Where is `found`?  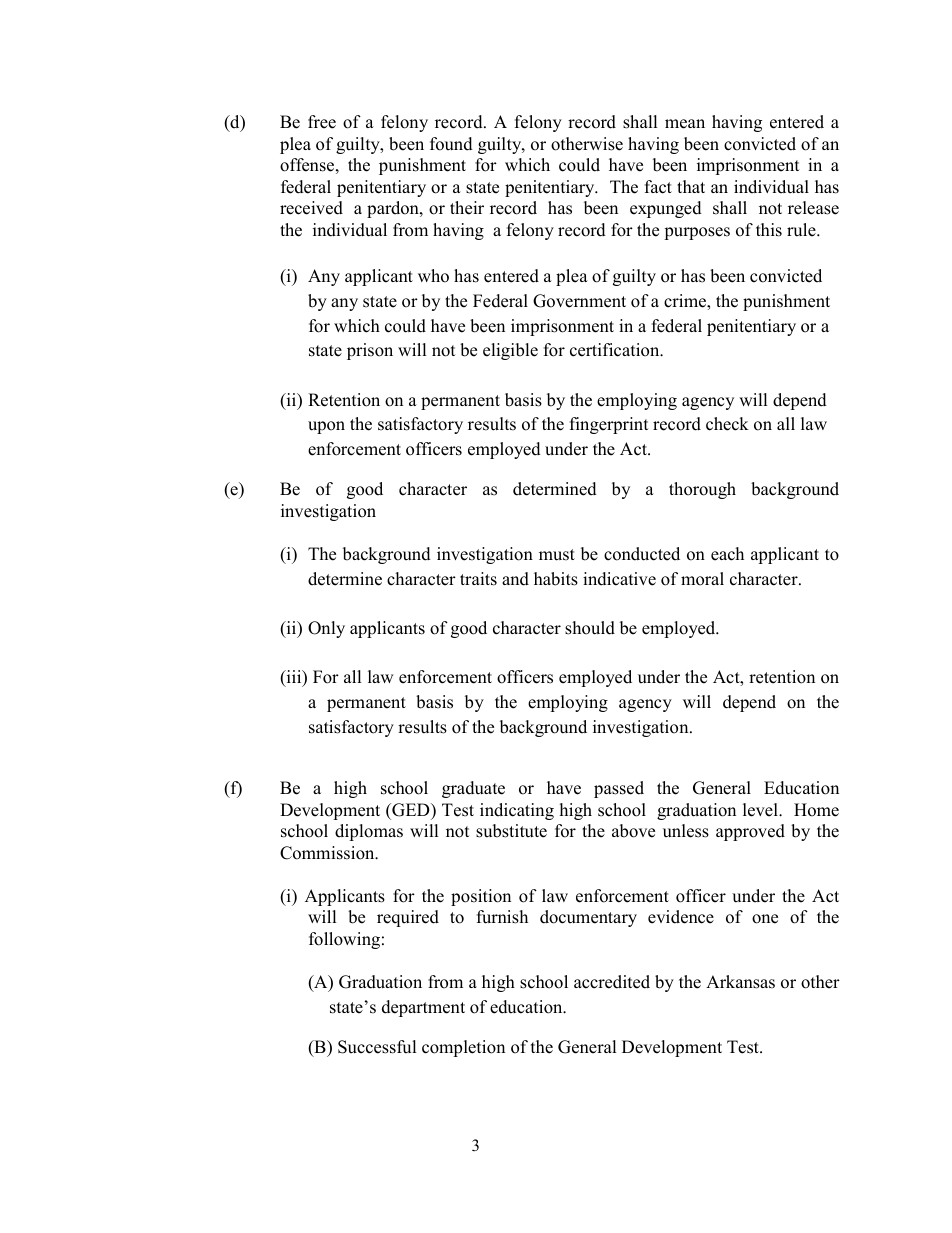 found is located at coordinates (451, 144).
